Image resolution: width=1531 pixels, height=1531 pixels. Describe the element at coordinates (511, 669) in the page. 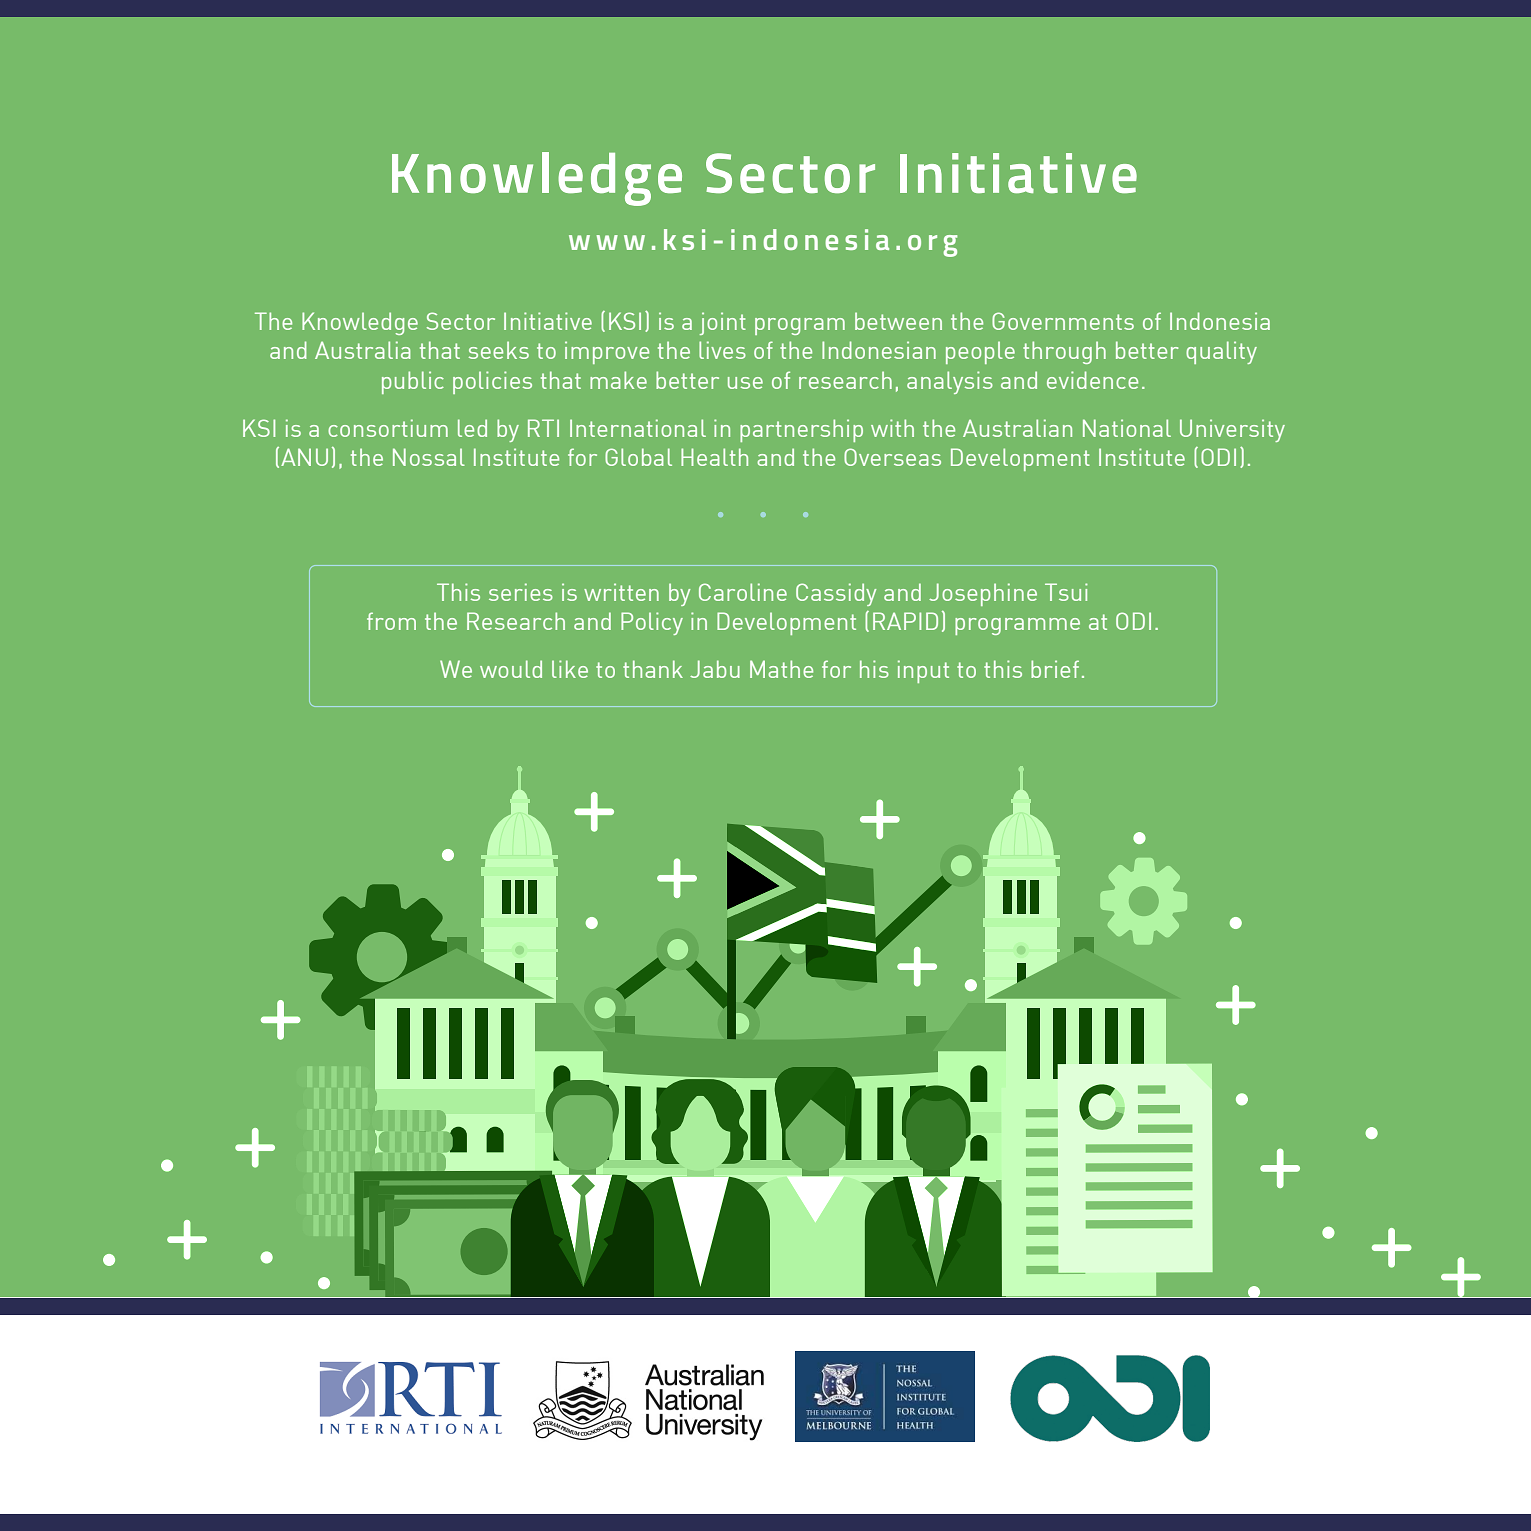

I see `would` at that location.
